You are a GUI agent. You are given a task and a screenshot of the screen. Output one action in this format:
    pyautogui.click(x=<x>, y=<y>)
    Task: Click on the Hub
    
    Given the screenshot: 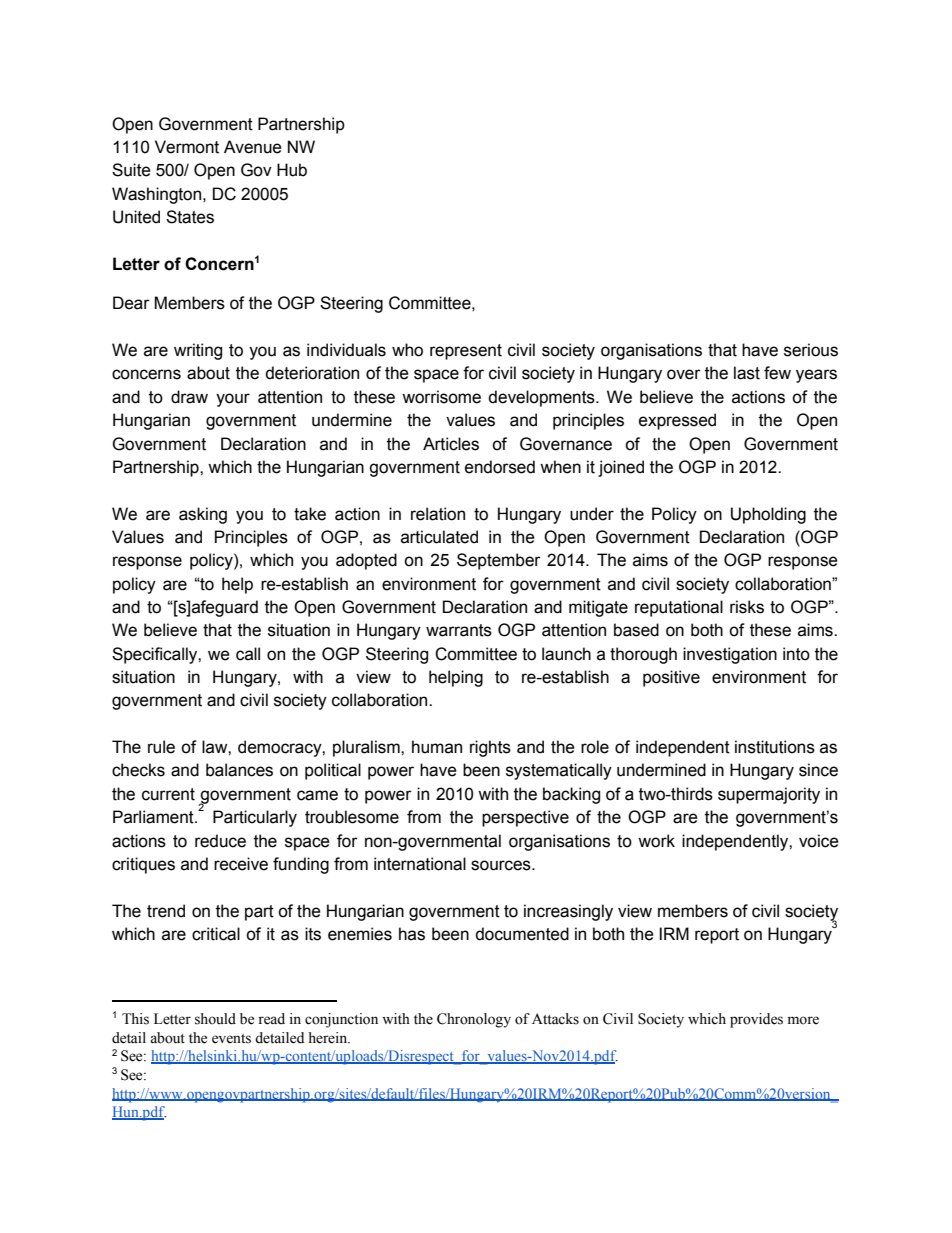 What is the action you would take?
    pyautogui.click(x=292, y=170)
